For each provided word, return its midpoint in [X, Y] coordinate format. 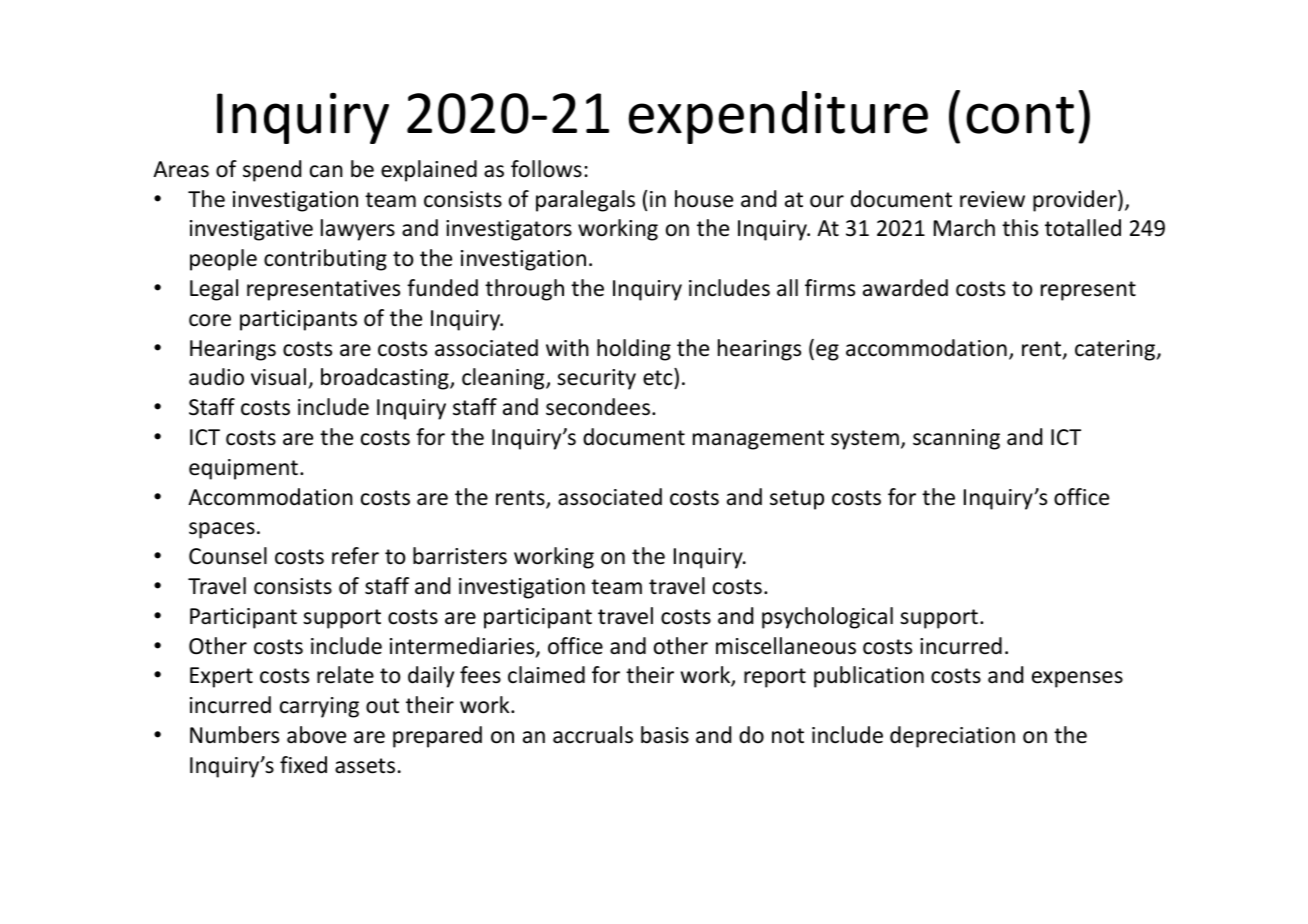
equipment [243, 469]
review [992, 199]
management [758, 440]
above [316, 735]
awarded [905, 288]
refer [355, 556]
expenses [1077, 679]
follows [546, 169]
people [223, 260]
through [524, 290]
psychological [827, 618]
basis [665, 735]
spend [272, 171]
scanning [956, 439]
